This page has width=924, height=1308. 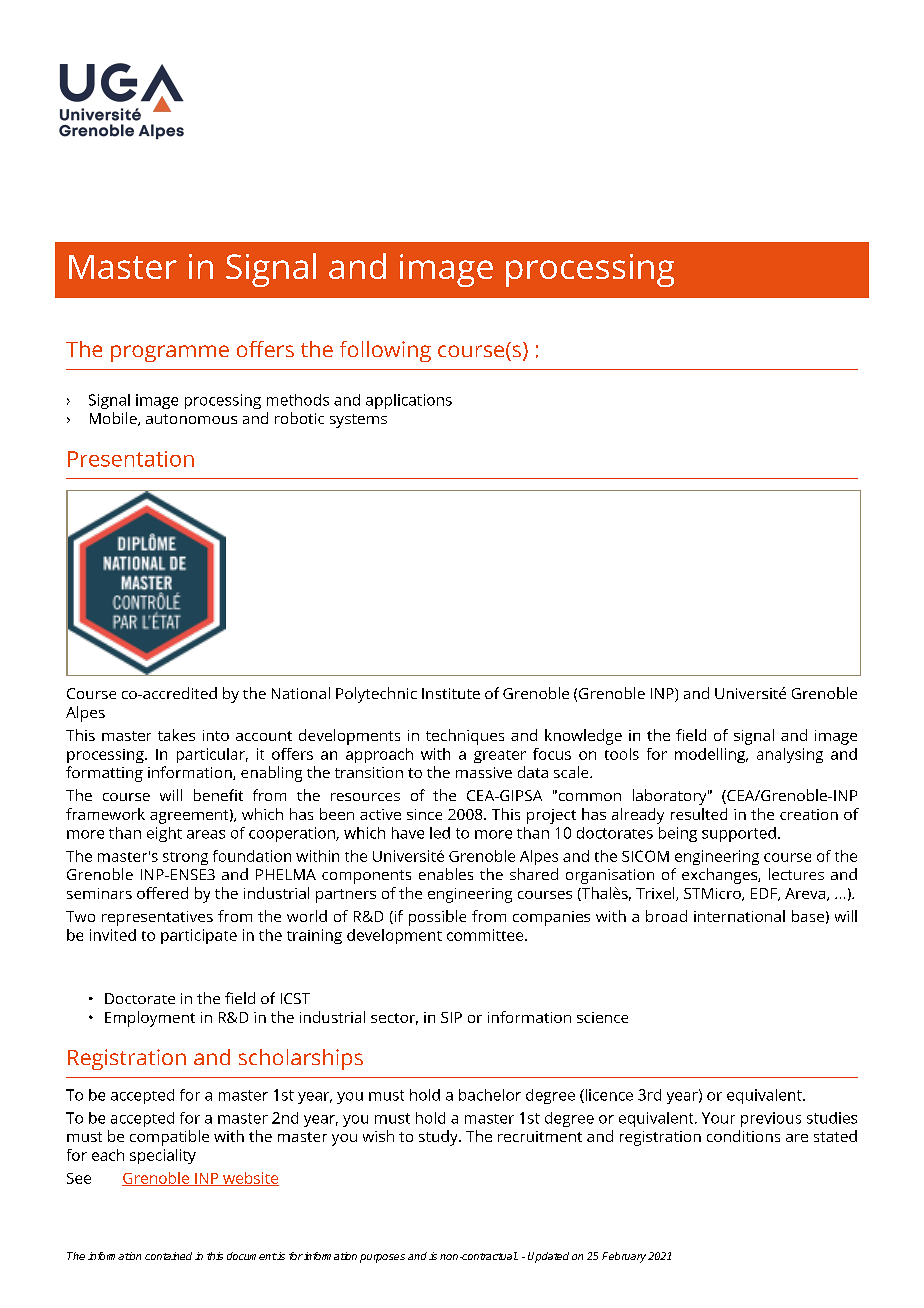 I want to click on applications, so click(x=409, y=401).
